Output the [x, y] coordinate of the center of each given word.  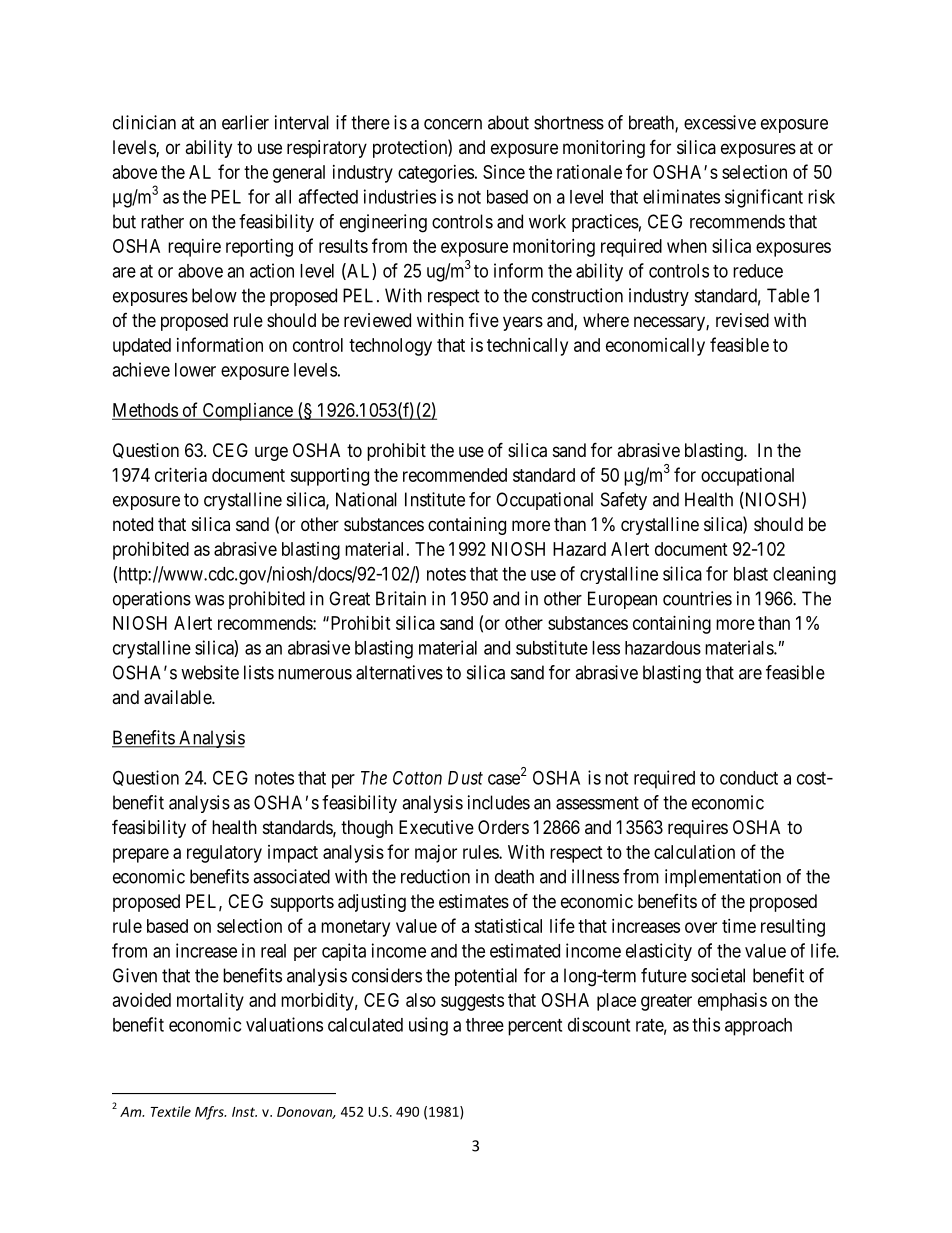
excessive [720, 122]
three [485, 1025]
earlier [245, 122]
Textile [170, 1111]
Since [504, 172]
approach [758, 1027]
